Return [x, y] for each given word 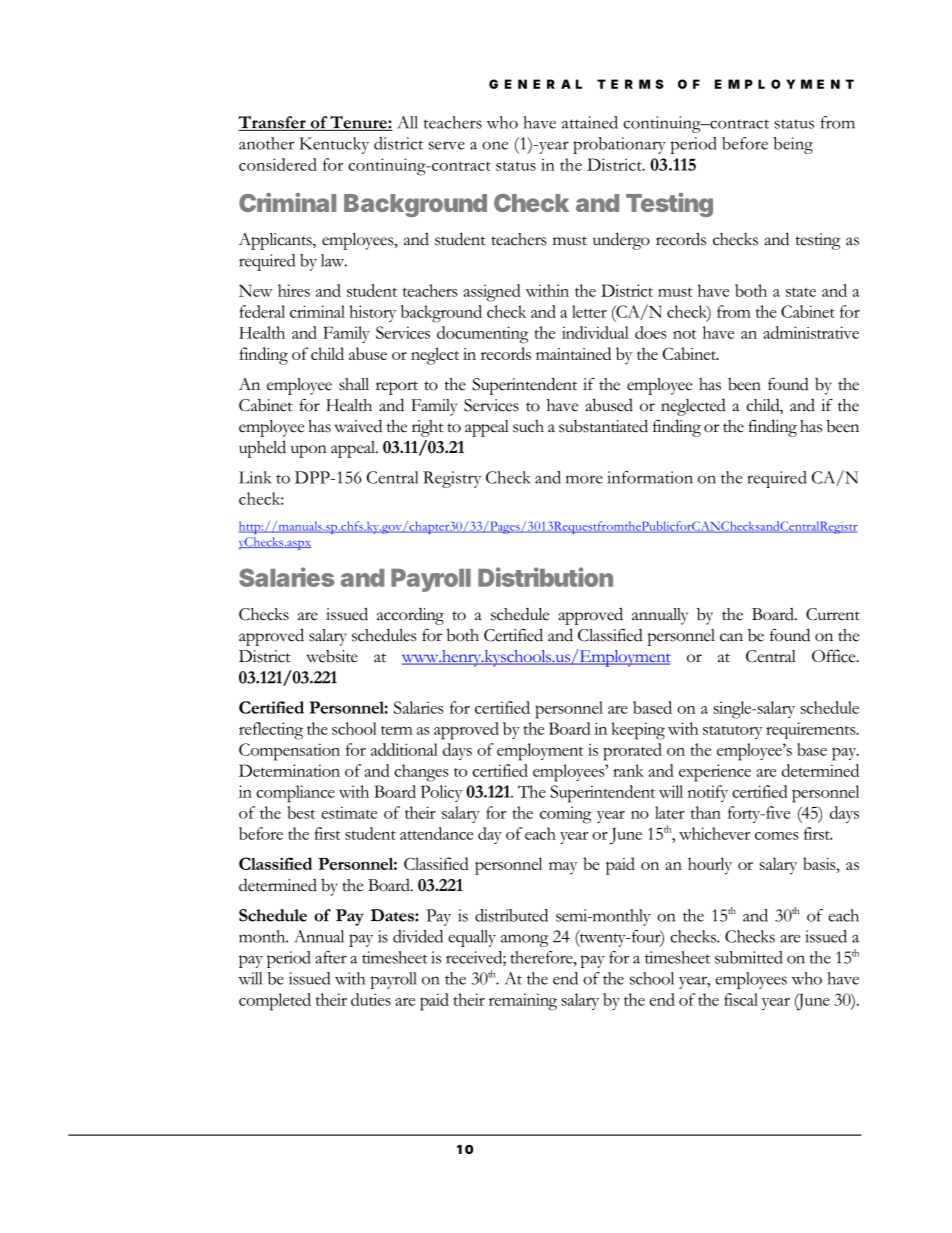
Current [833, 614]
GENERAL [535, 84]
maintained [573, 353]
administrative [811, 332]
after [331, 957]
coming [566, 815]
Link [255, 477]
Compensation [289, 752]
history [372, 313]
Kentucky [334, 145]
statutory [732, 732]
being [793, 145]
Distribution [545, 577]
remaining [523, 1002]
